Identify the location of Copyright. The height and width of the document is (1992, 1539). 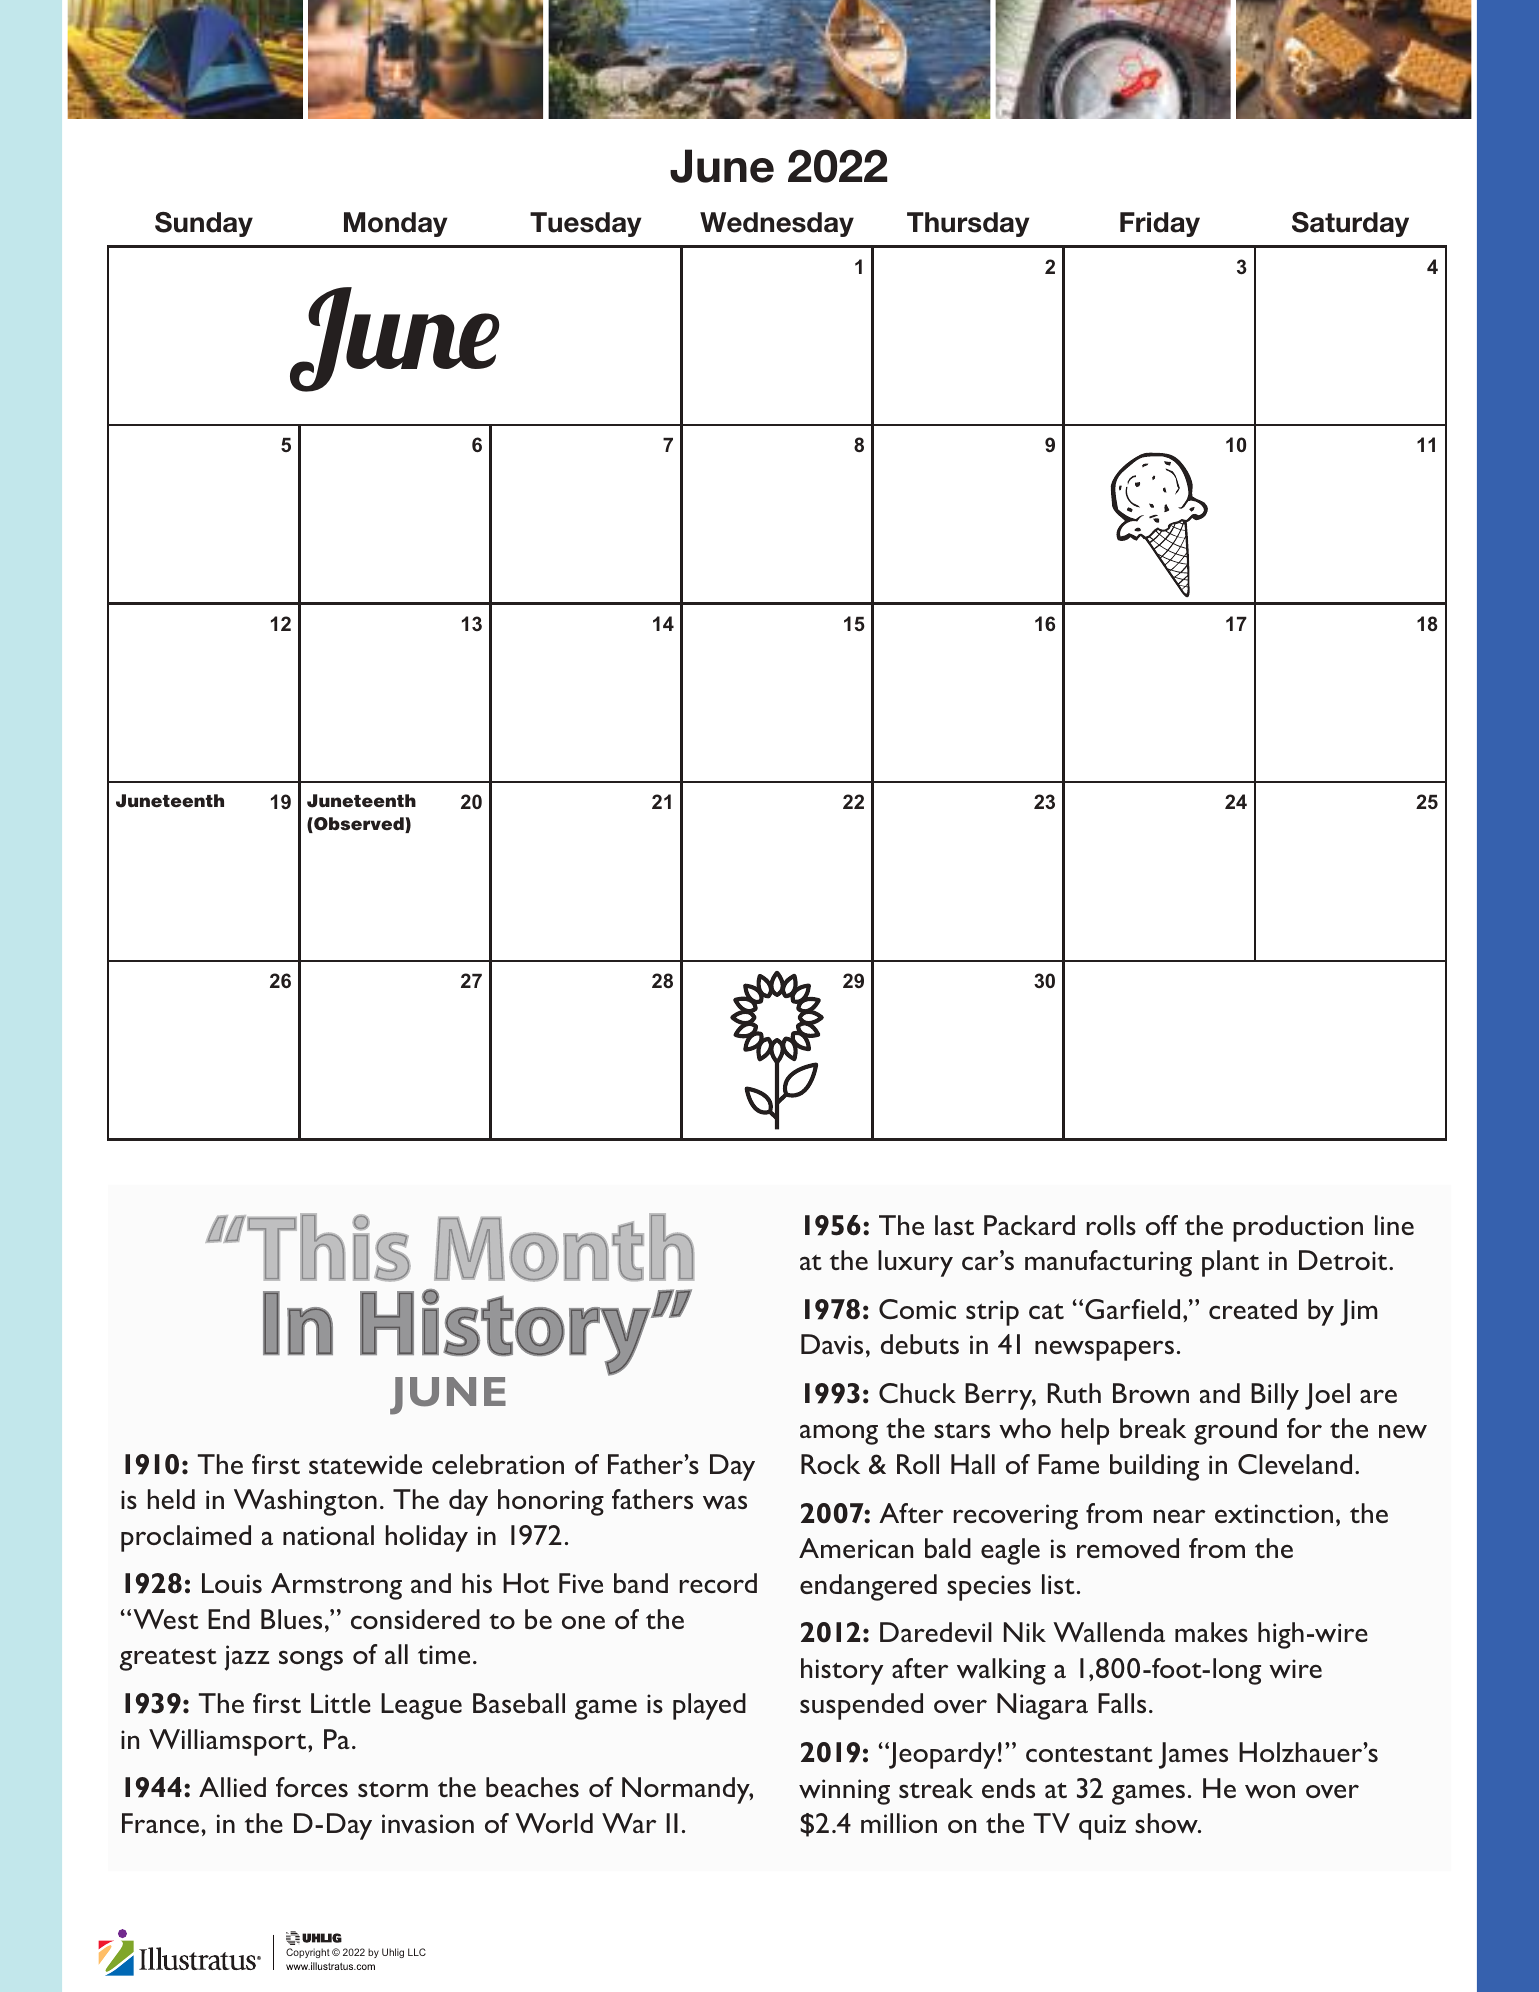
(308, 1953).
